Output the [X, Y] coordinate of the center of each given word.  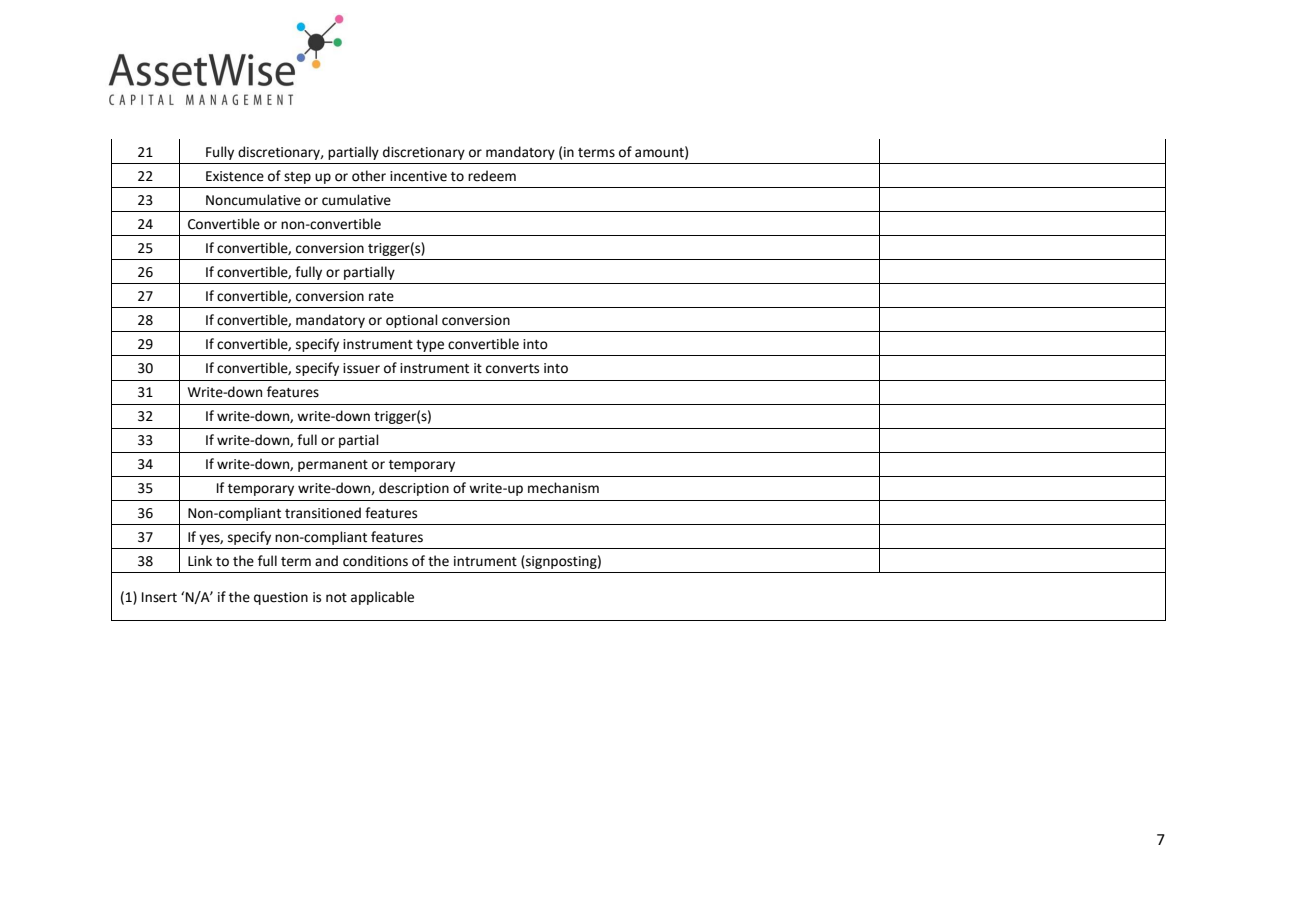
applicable [382, 598]
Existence [235, 176]
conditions [375, 561]
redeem [492, 176]
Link [200, 560]
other [369, 176]
